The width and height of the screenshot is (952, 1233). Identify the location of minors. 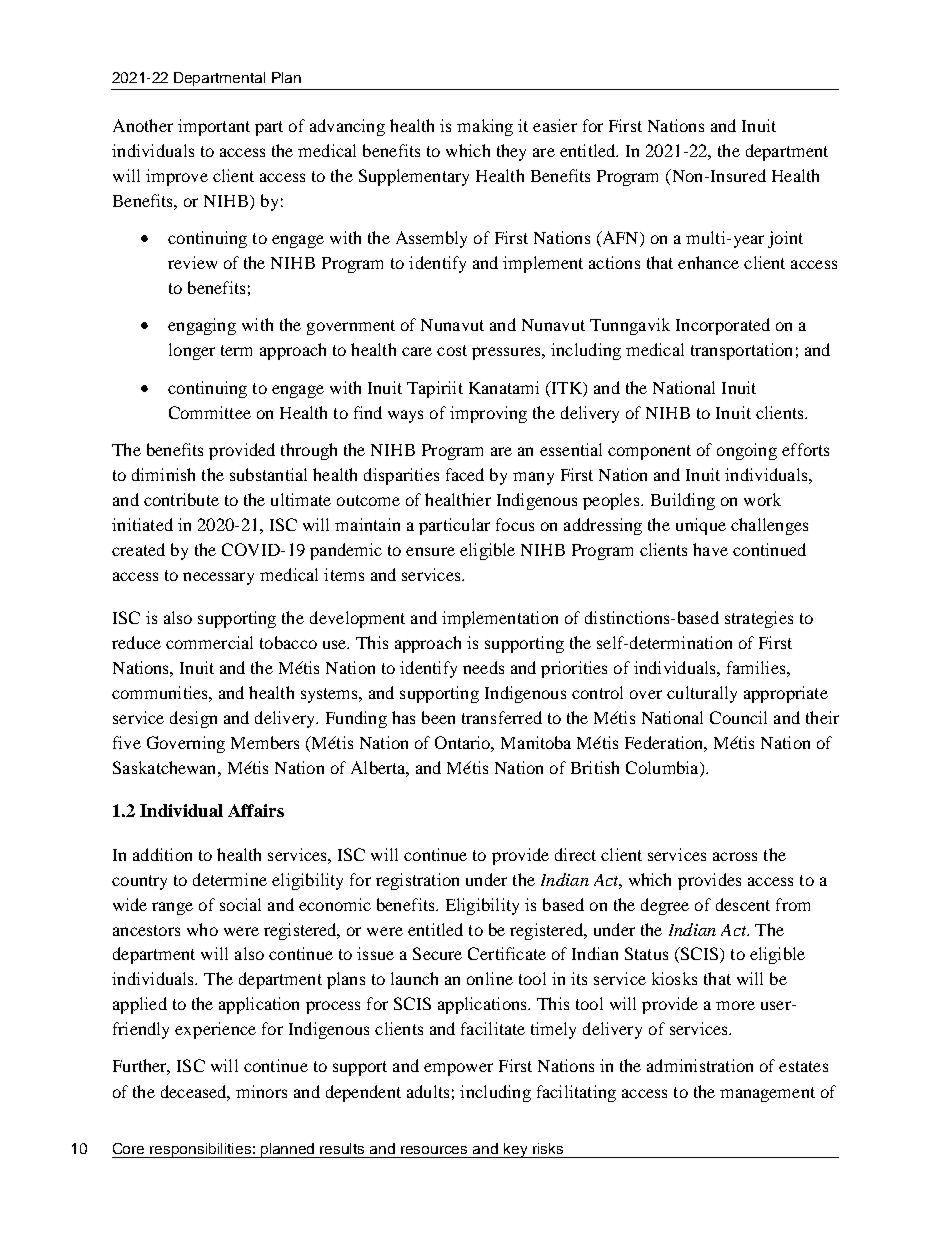
(261, 1091).
